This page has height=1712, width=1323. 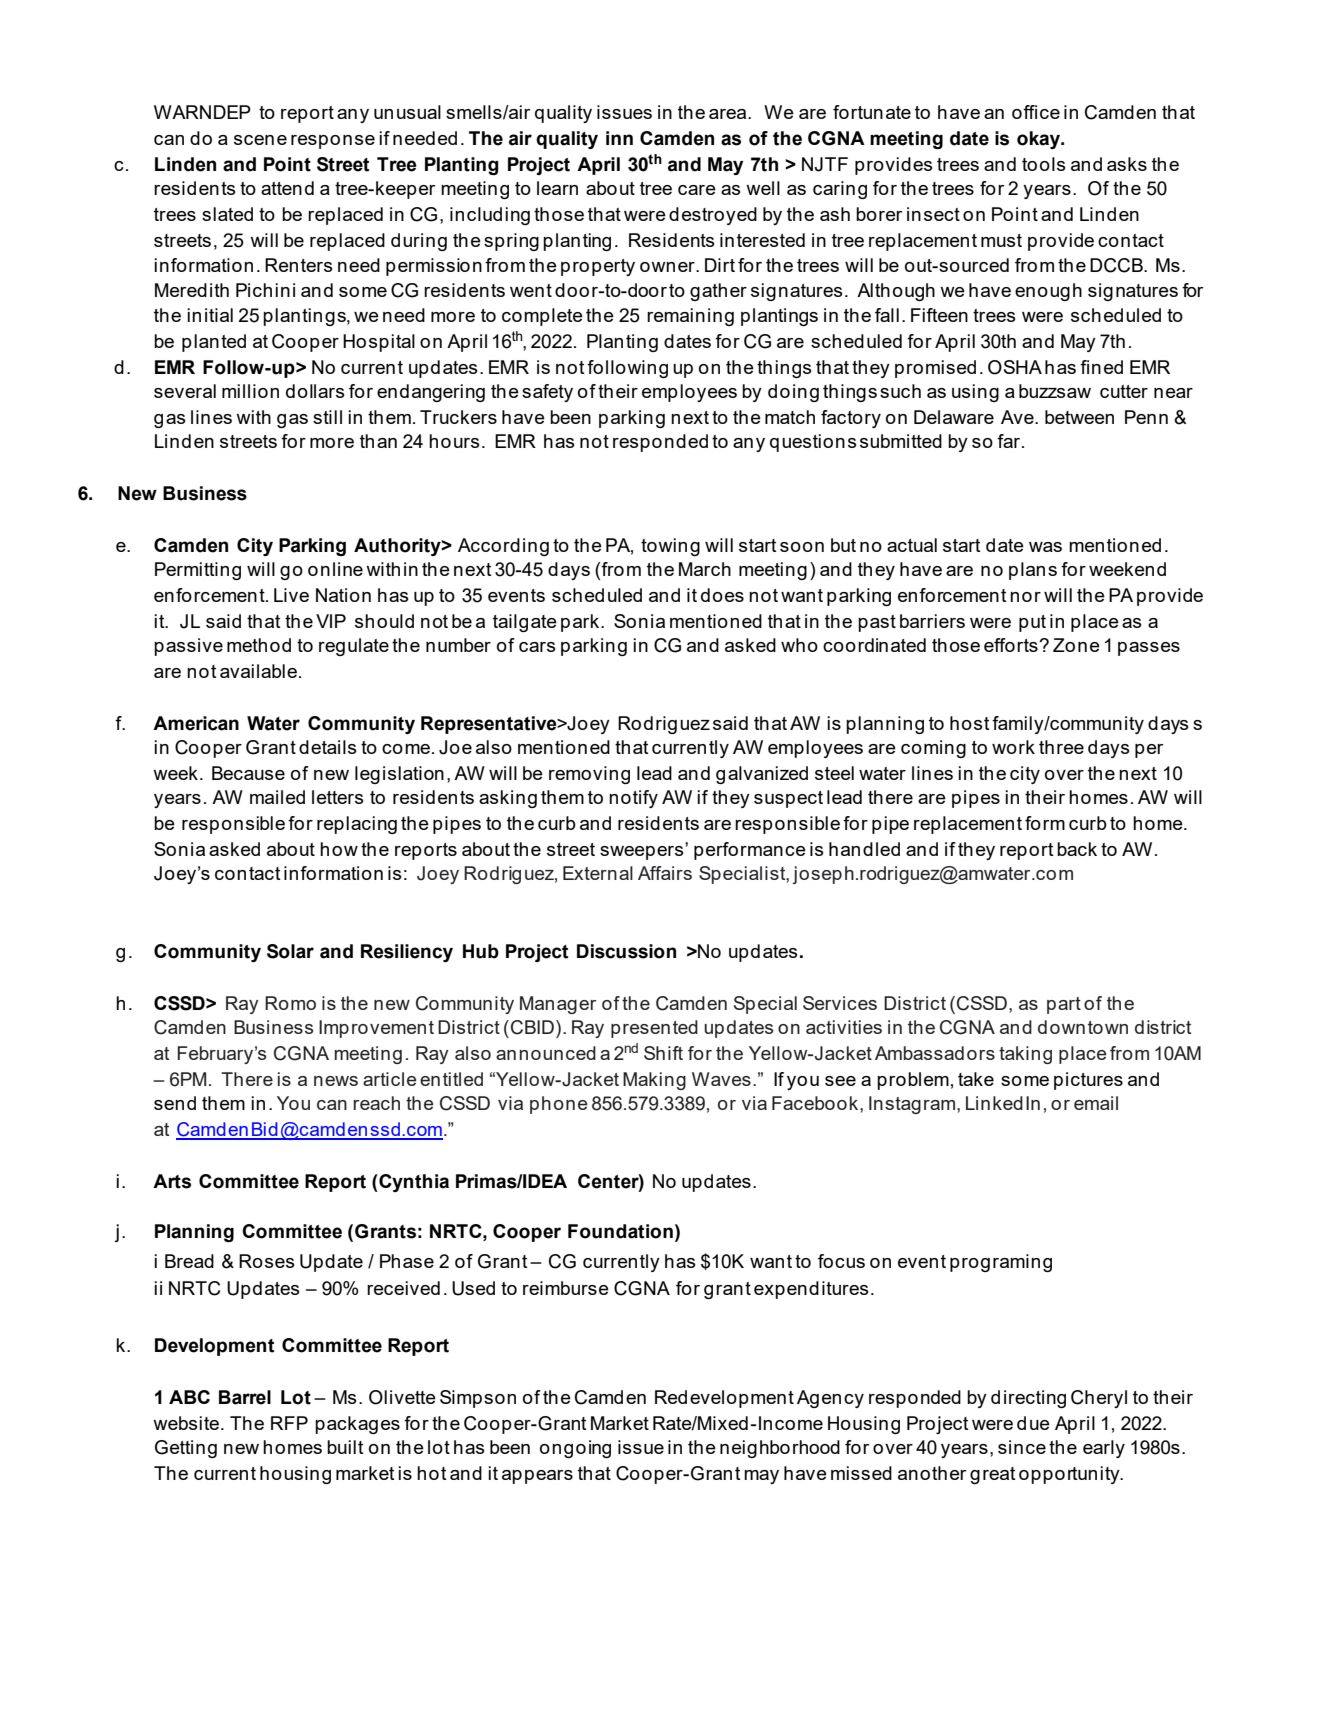 What do you see at coordinates (335, 569) in the page?
I see `online` at bounding box center [335, 569].
